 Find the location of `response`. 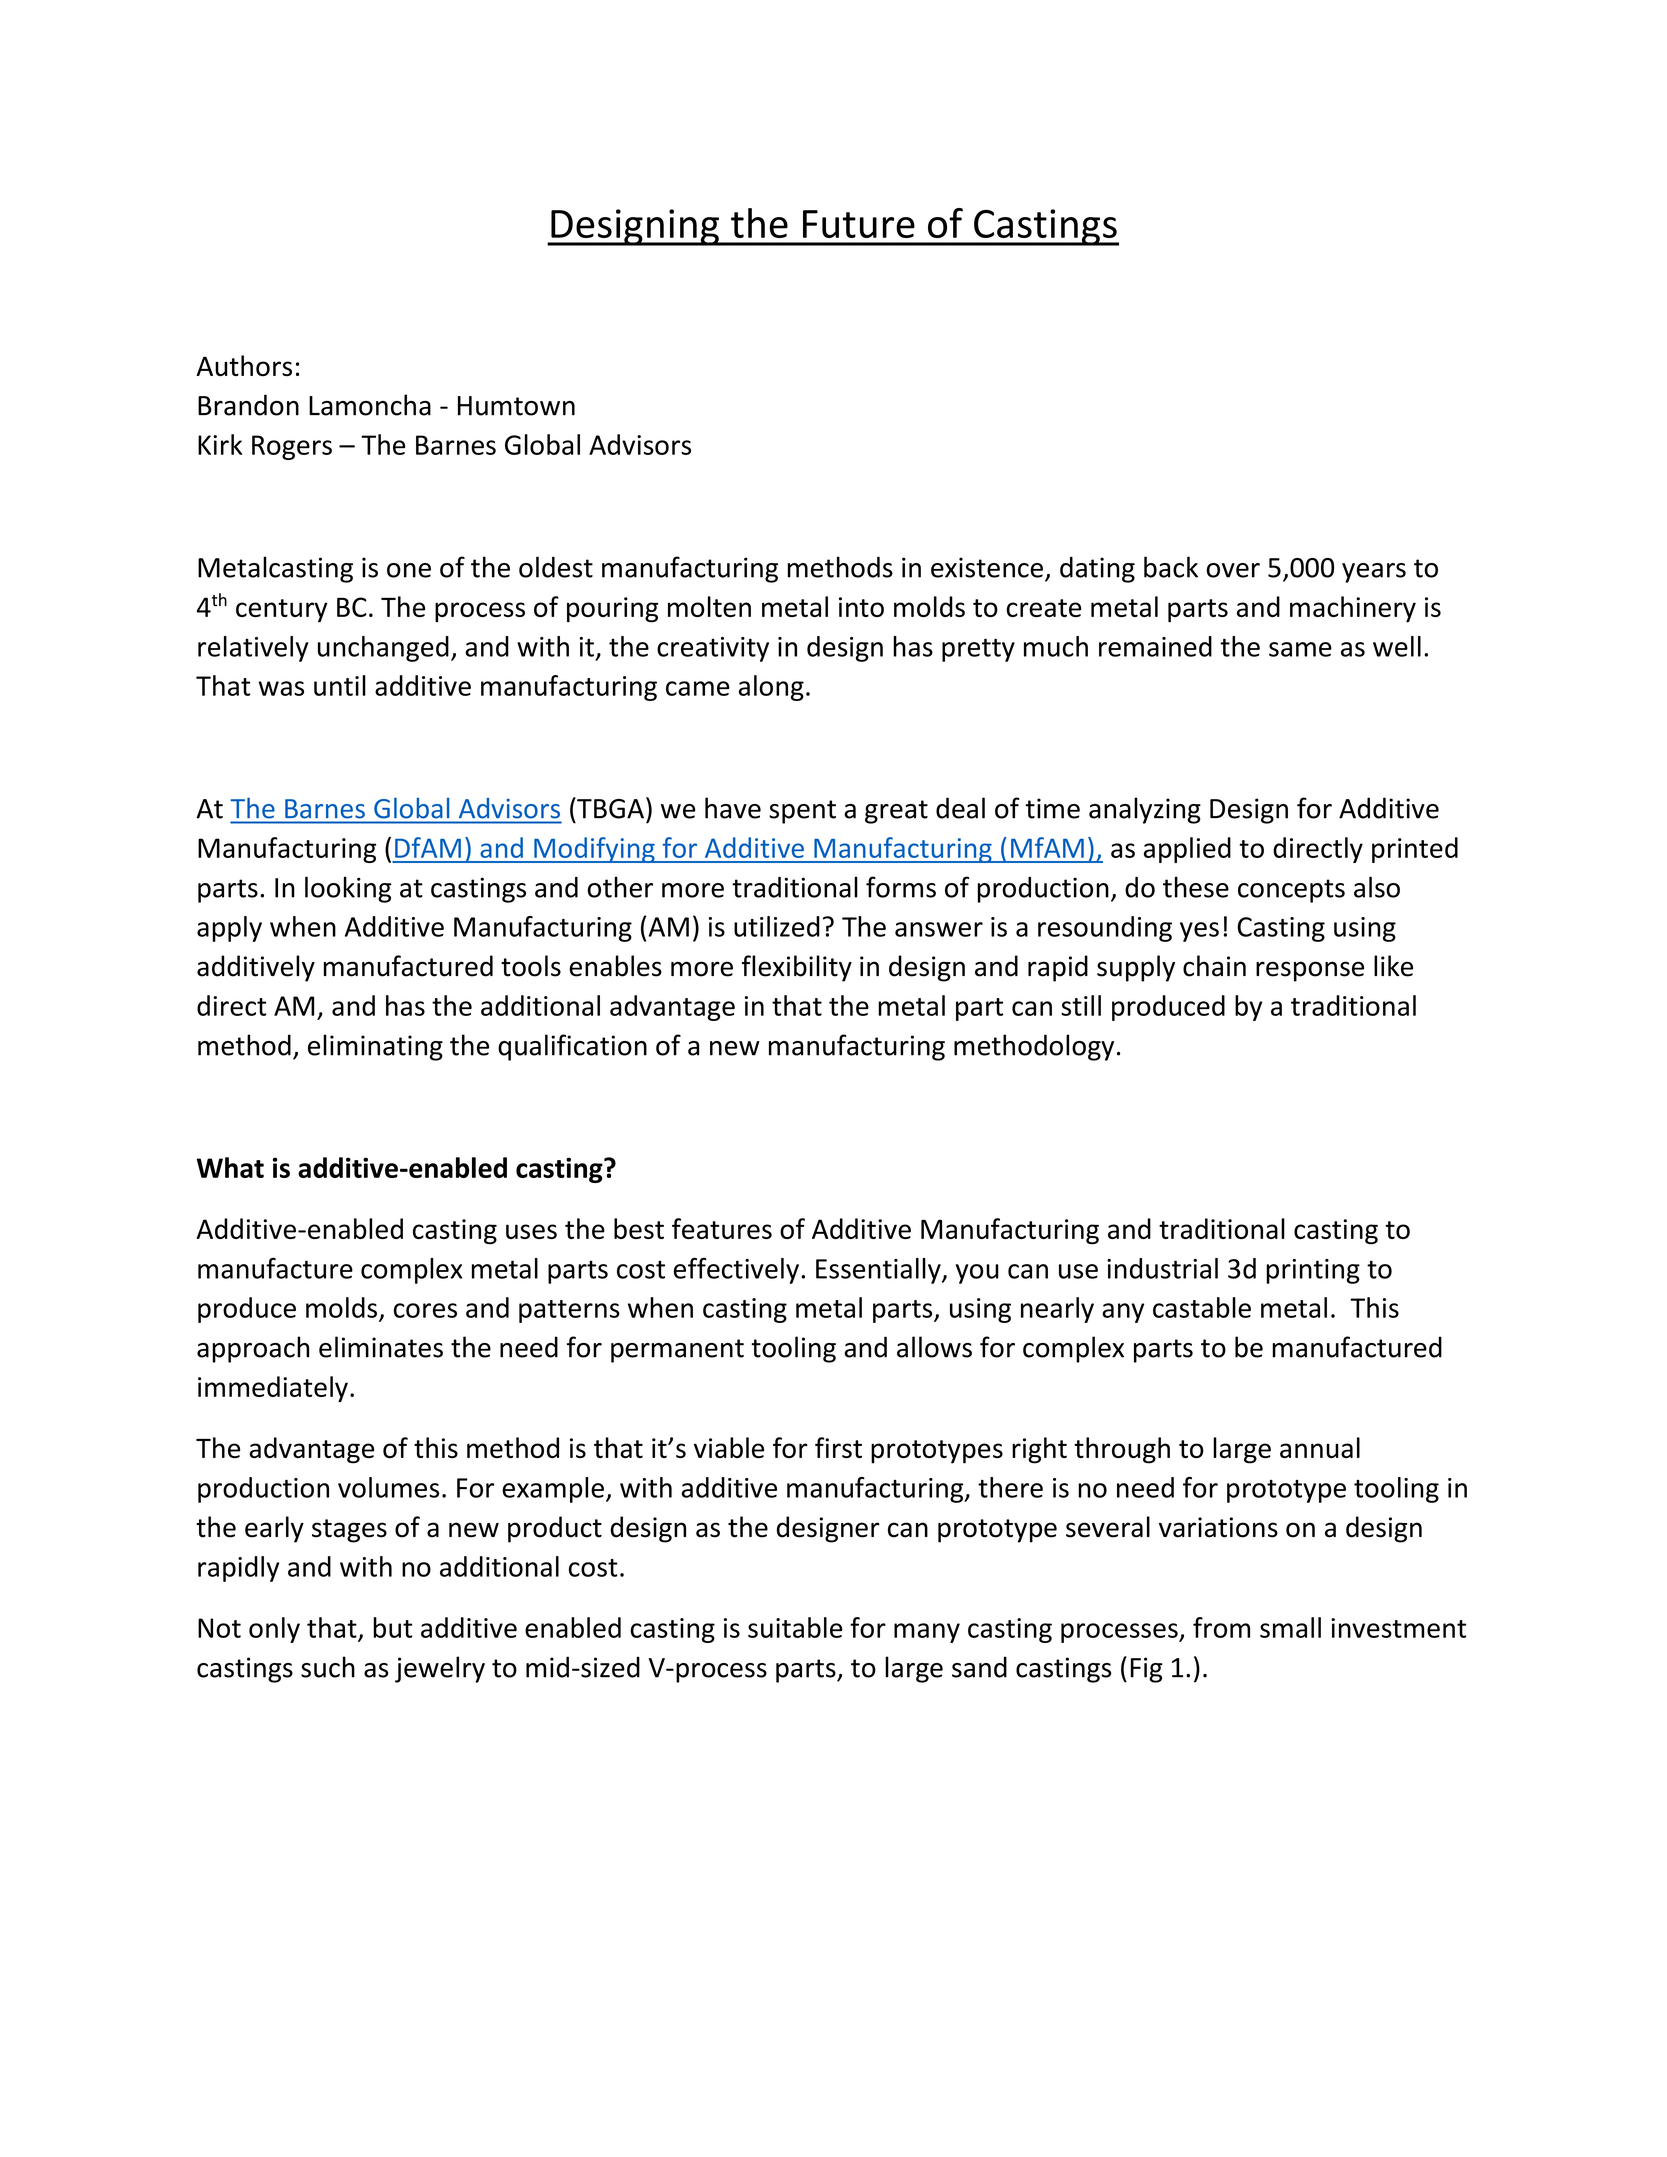

response is located at coordinates (1310, 971).
